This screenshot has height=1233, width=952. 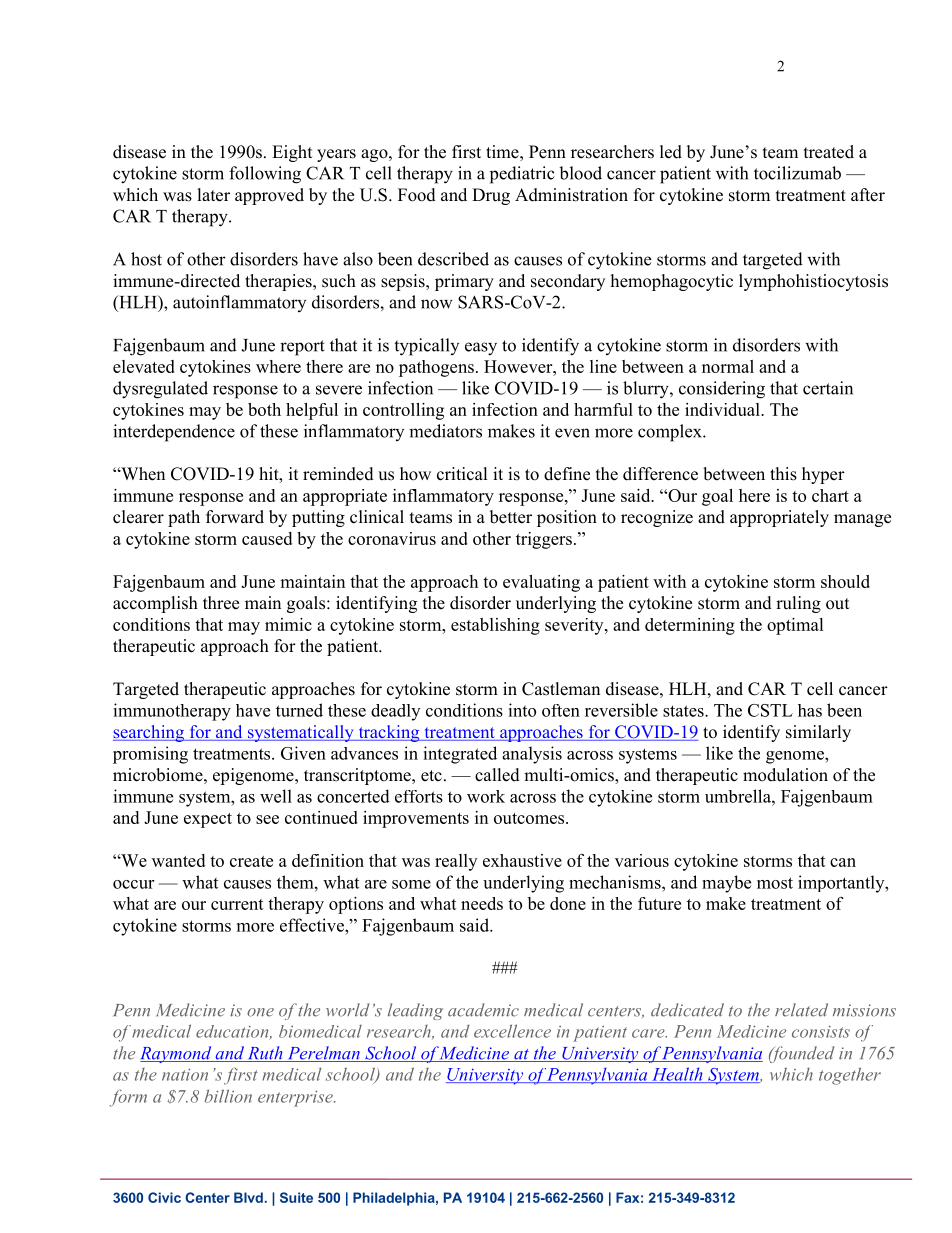 What do you see at coordinates (299, 710) in the screenshot?
I see `turned` at bounding box center [299, 710].
